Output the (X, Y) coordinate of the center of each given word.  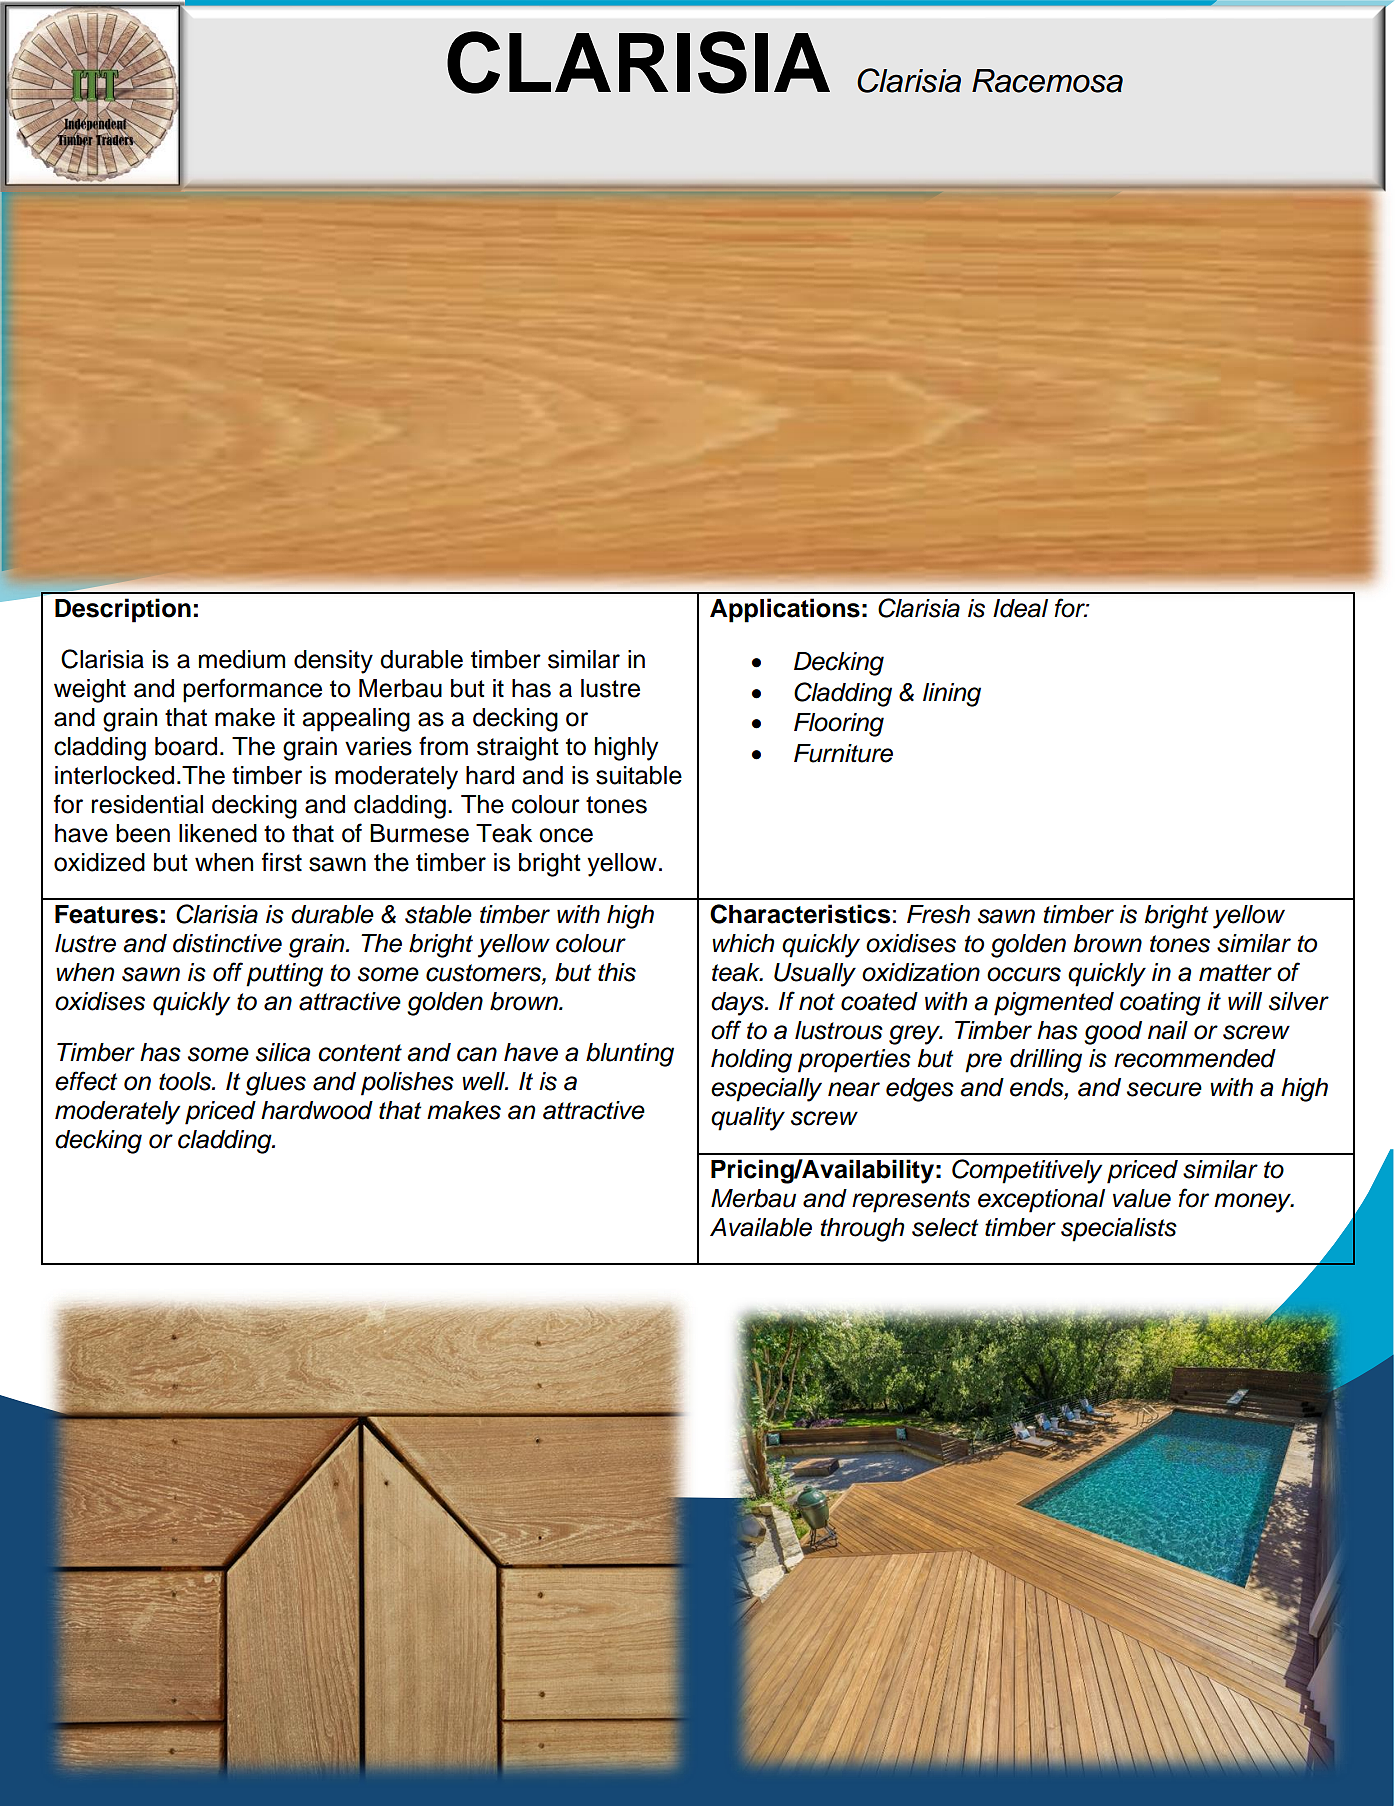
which (743, 943)
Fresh (938, 914)
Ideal (1020, 608)
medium (242, 659)
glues (276, 1084)
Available (761, 1227)
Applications (785, 610)
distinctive (227, 943)
